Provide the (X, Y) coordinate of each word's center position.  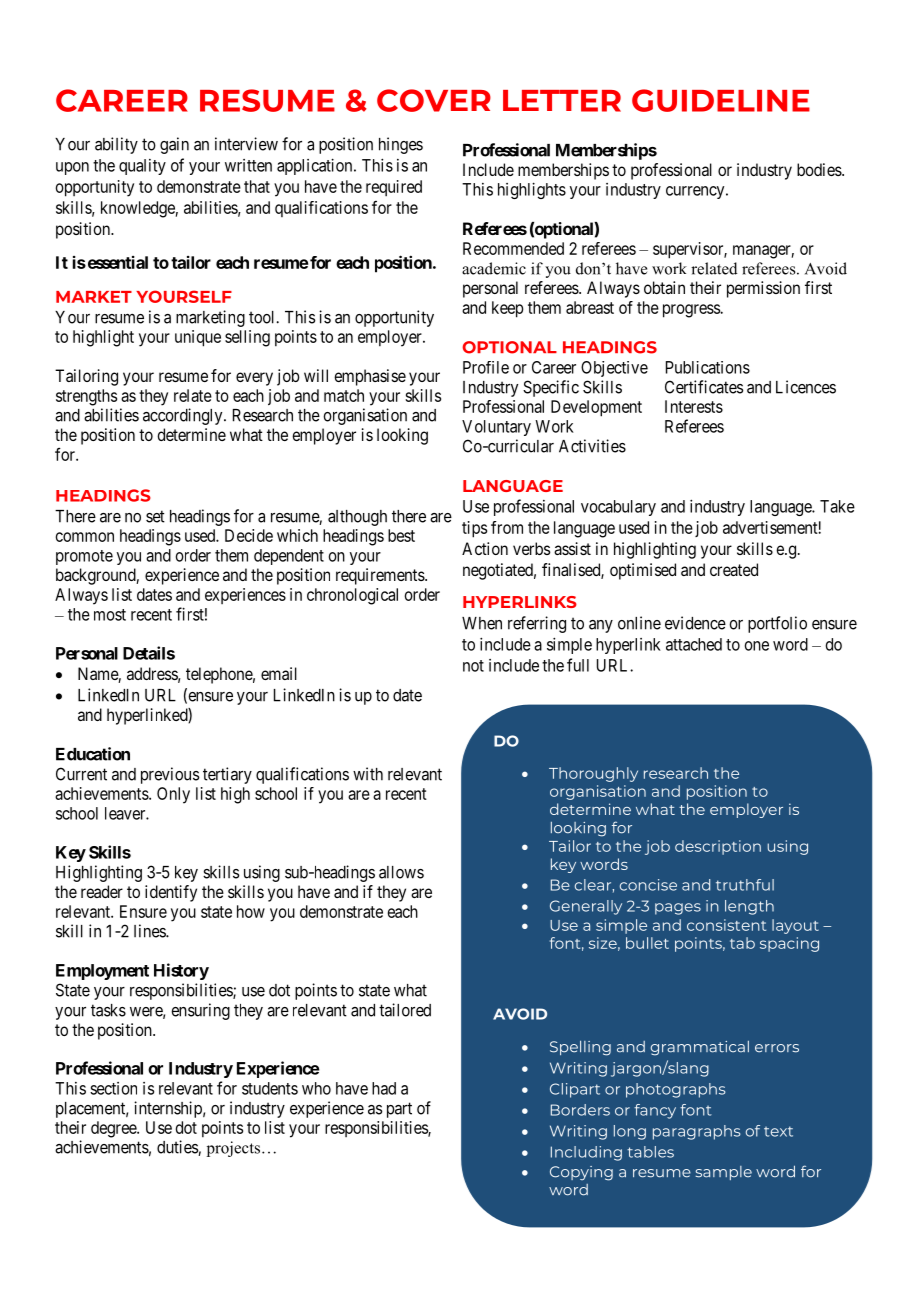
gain (174, 145)
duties (178, 1148)
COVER (434, 100)
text (778, 1131)
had (384, 1088)
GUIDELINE (721, 100)
